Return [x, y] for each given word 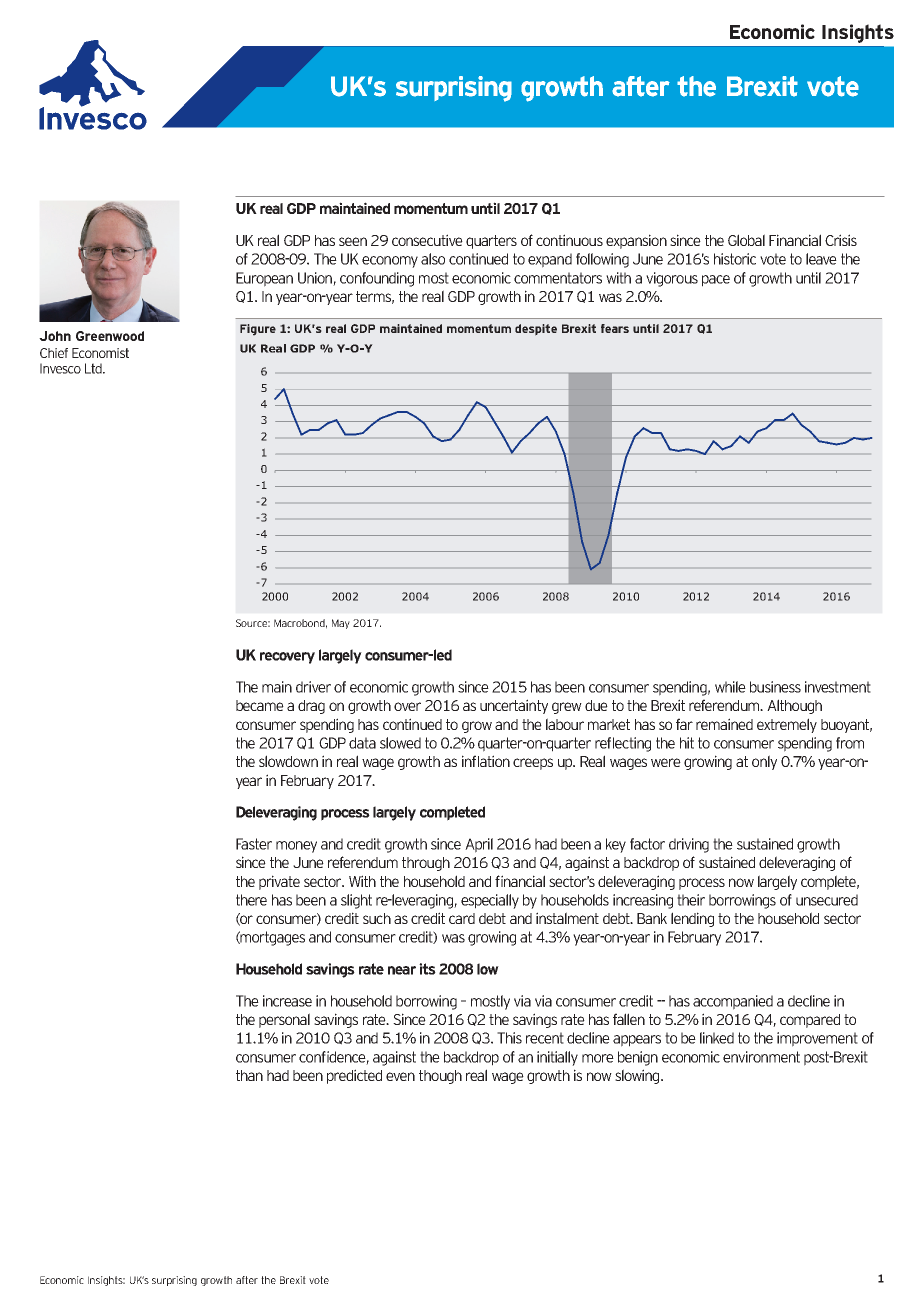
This [509, 1038]
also [433, 259]
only [764, 762]
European [264, 279]
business [775, 687]
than [249, 1075]
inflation [486, 761]
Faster [254, 844]
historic [735, 259]
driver [313, 687]
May [341, 624]
